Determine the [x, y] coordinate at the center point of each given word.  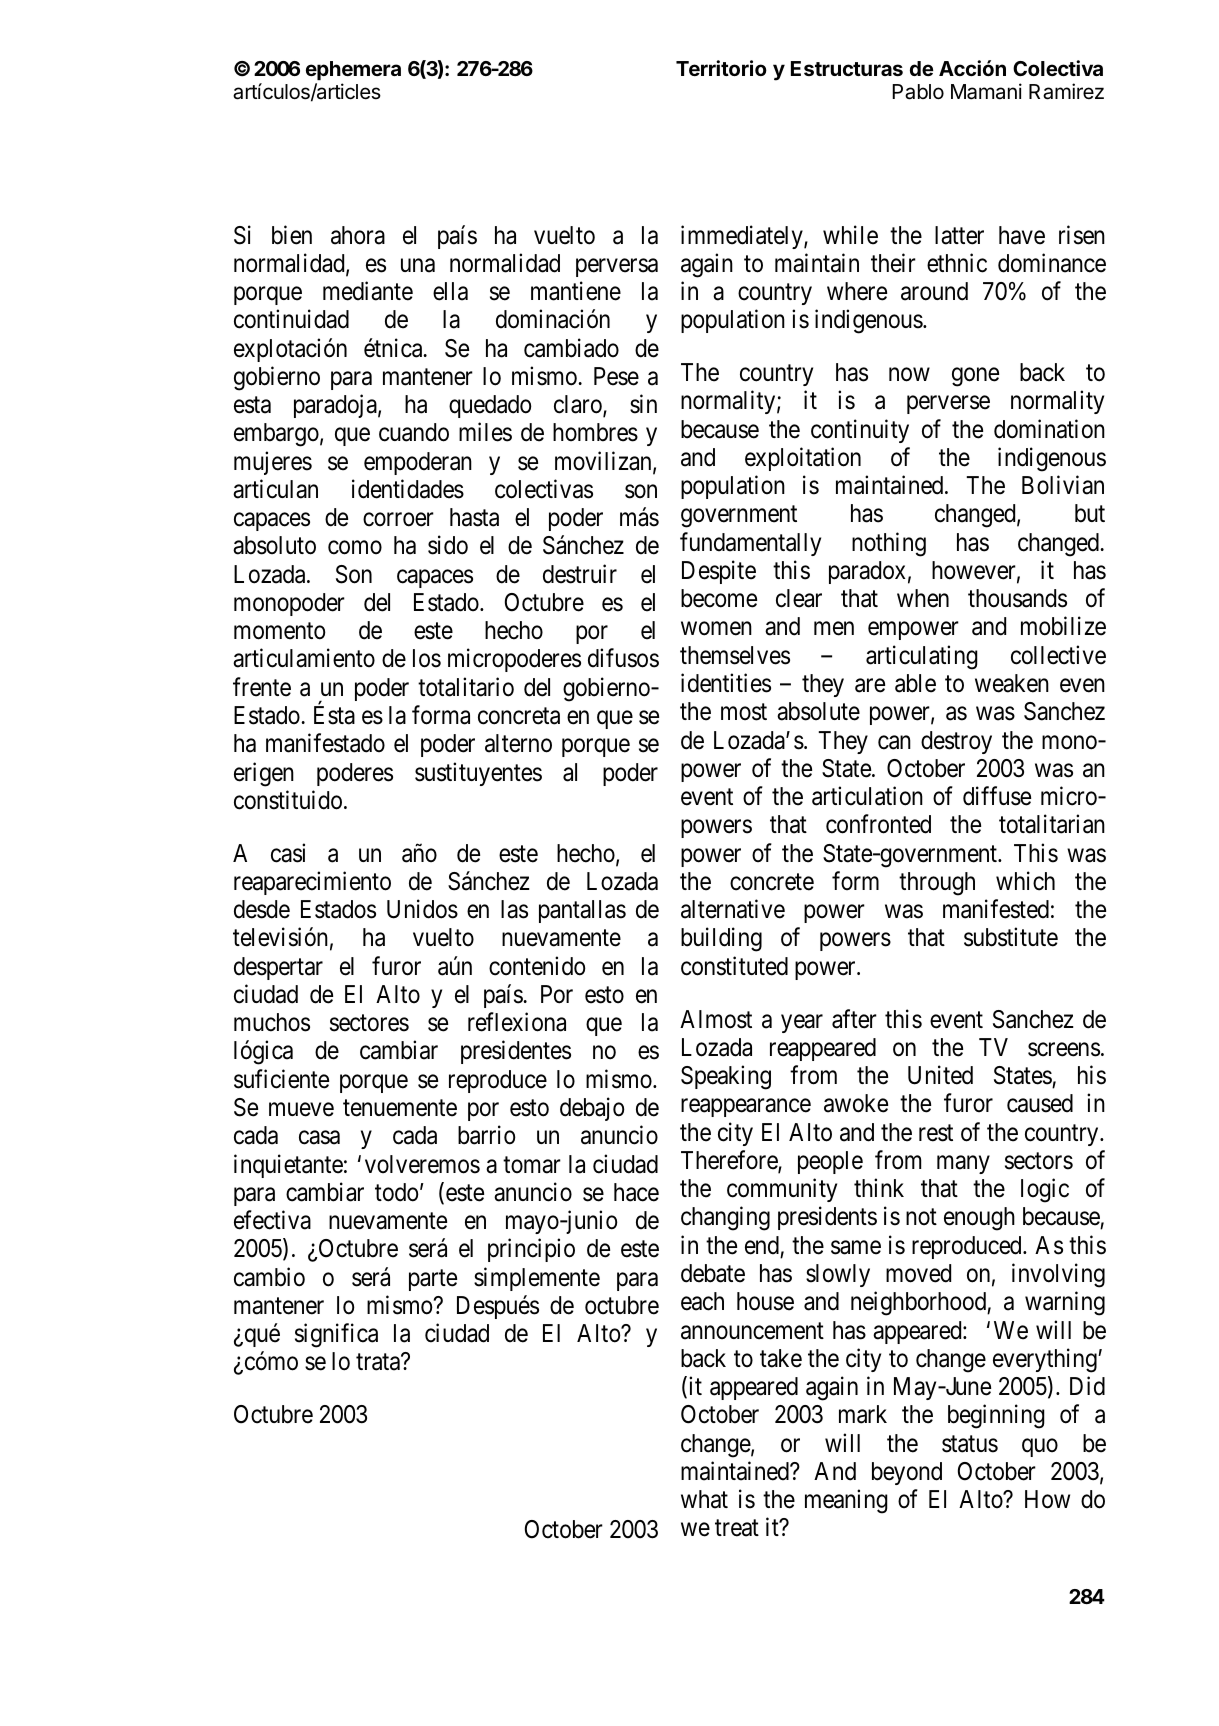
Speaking [726, 1077]
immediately [743, 237]
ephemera [353, 70]
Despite [719, 572]
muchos [272, 1022]
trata [379, 1362]
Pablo [918, 92]
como [355, 548]
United [940, 1075]
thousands [1017, 598]
